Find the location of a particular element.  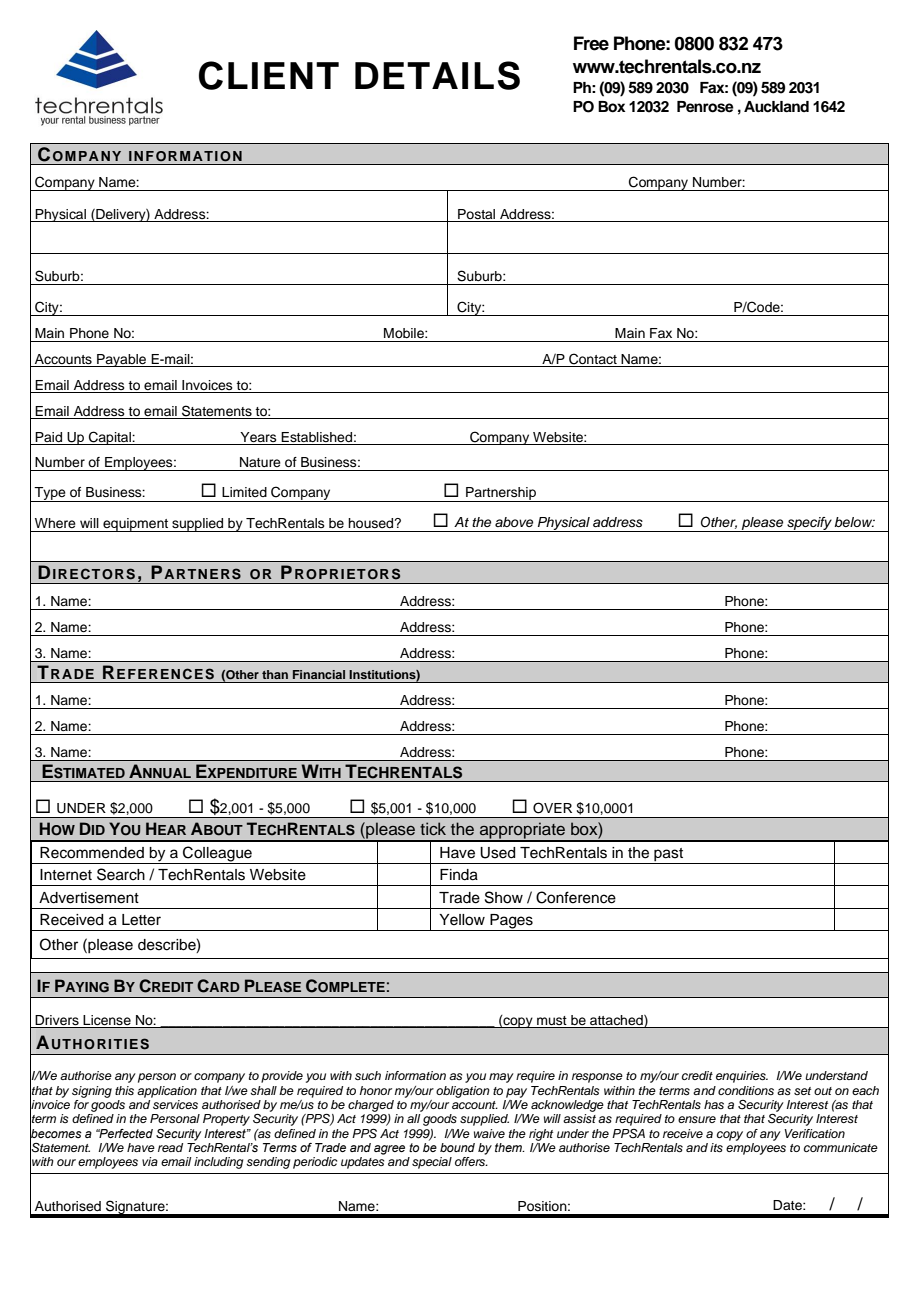

Auckland is located at coordinates (776, 107).
